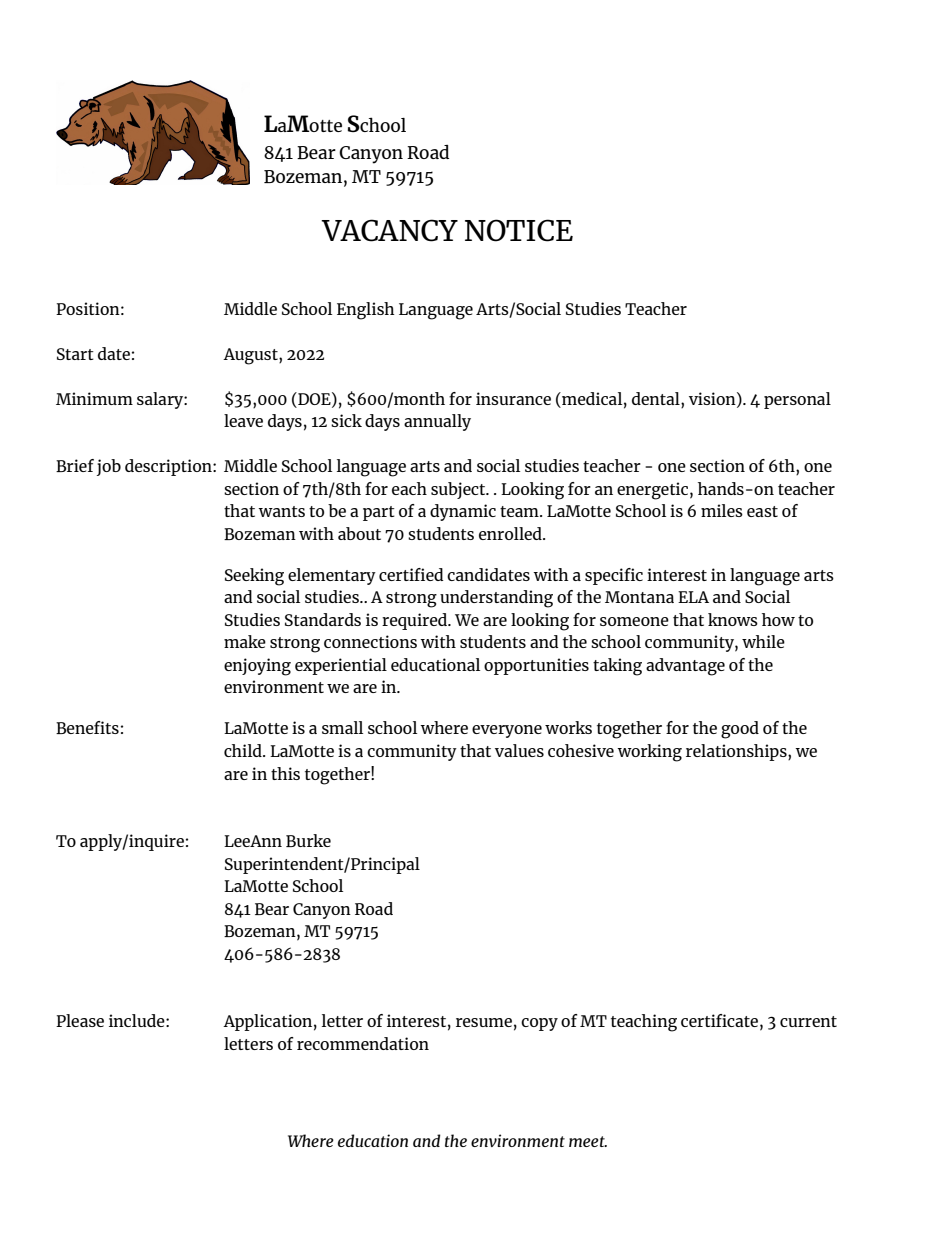 The image size is (952, 1233). Describe the element at coordinates (463, 512) in the document. I see `dynamic` at that location.
